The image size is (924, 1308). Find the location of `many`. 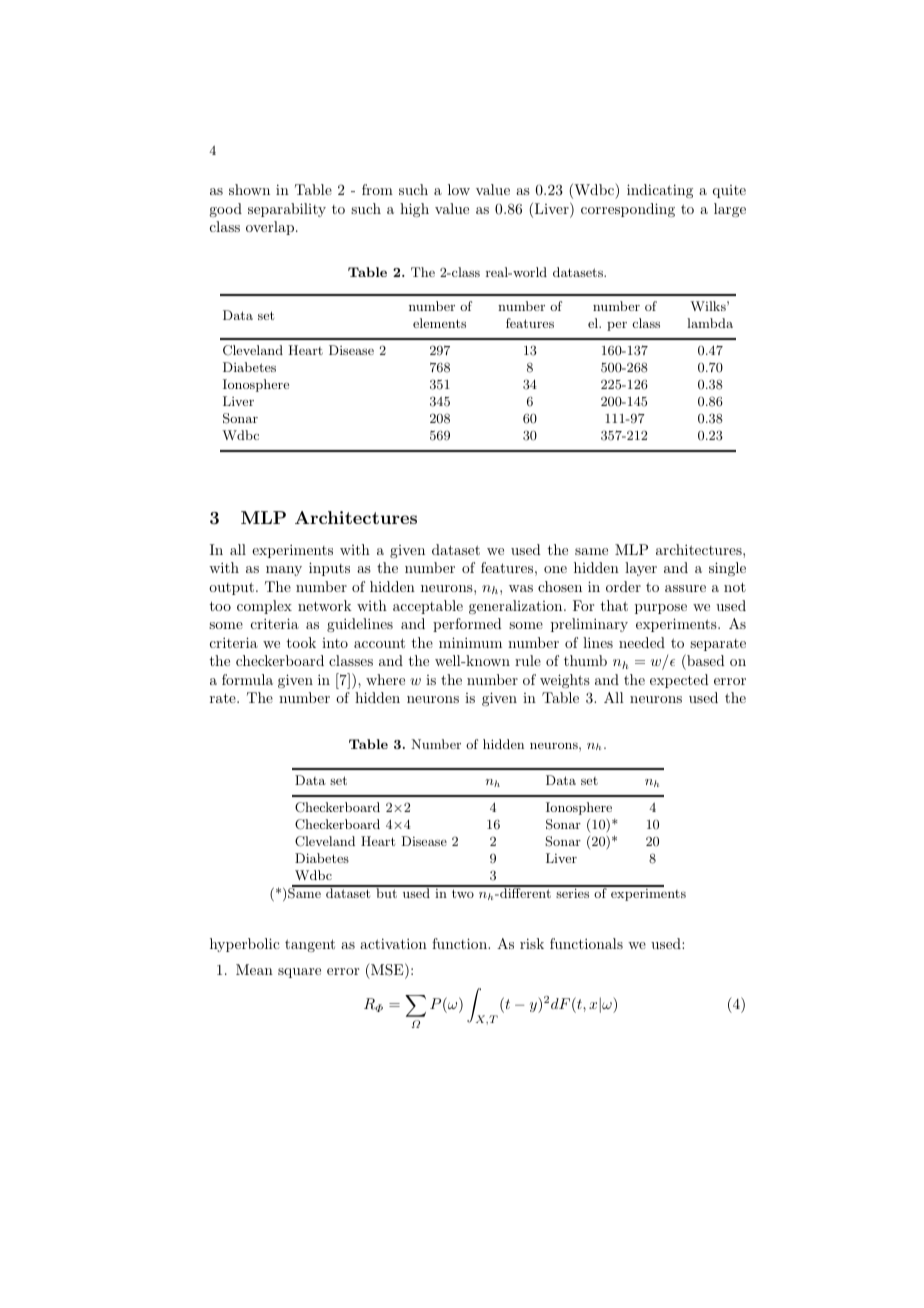

many is located at coordinates (284, 571).
